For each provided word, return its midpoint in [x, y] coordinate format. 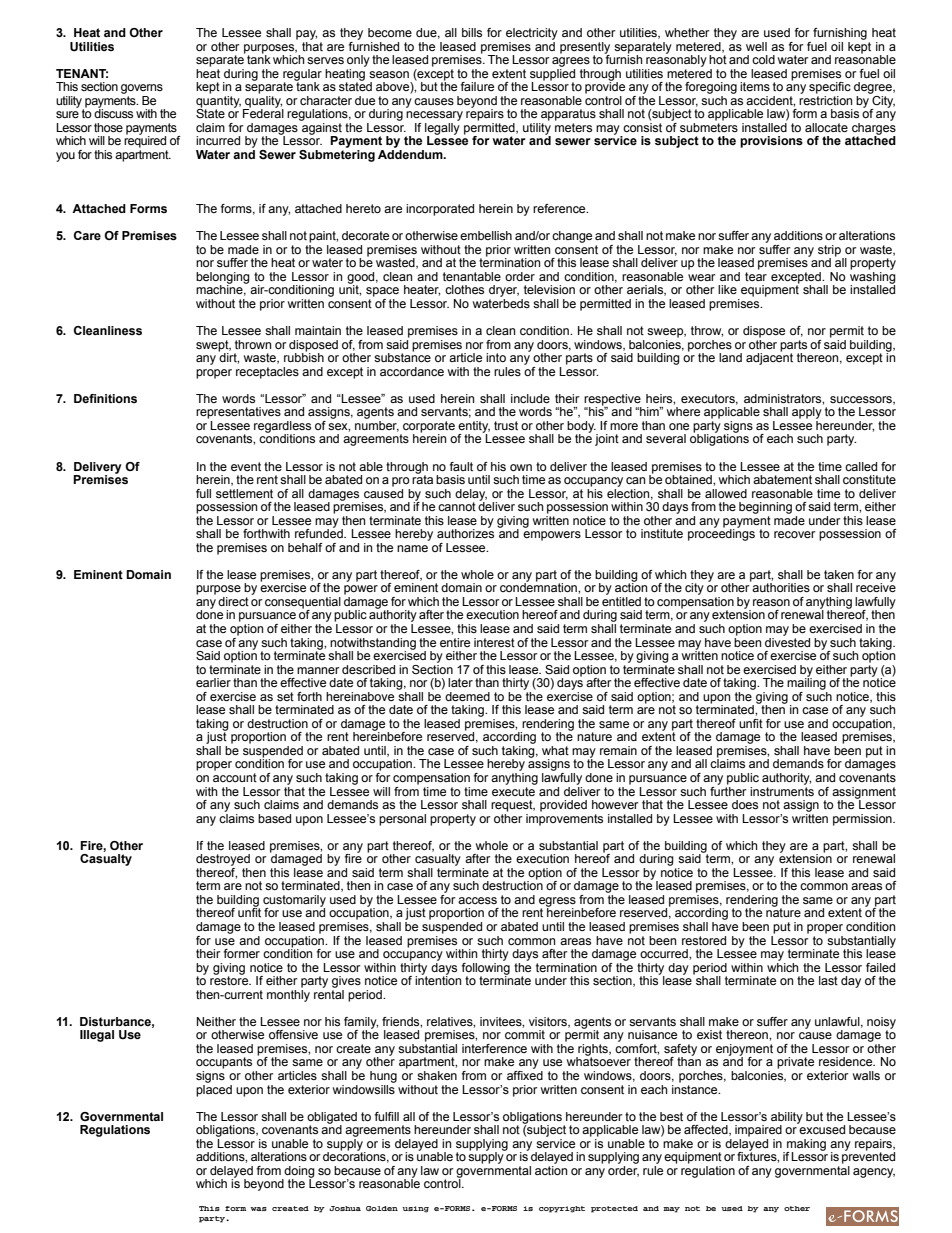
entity [474, 428]
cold [763, 59]
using [415, 1209]
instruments [782, 790]
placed [214, 1089]
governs [142, 89]
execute [514, 790]
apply [807, 413]
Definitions [105, 398]
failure [477, 86]
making [806, 1146]
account [235, 777]
